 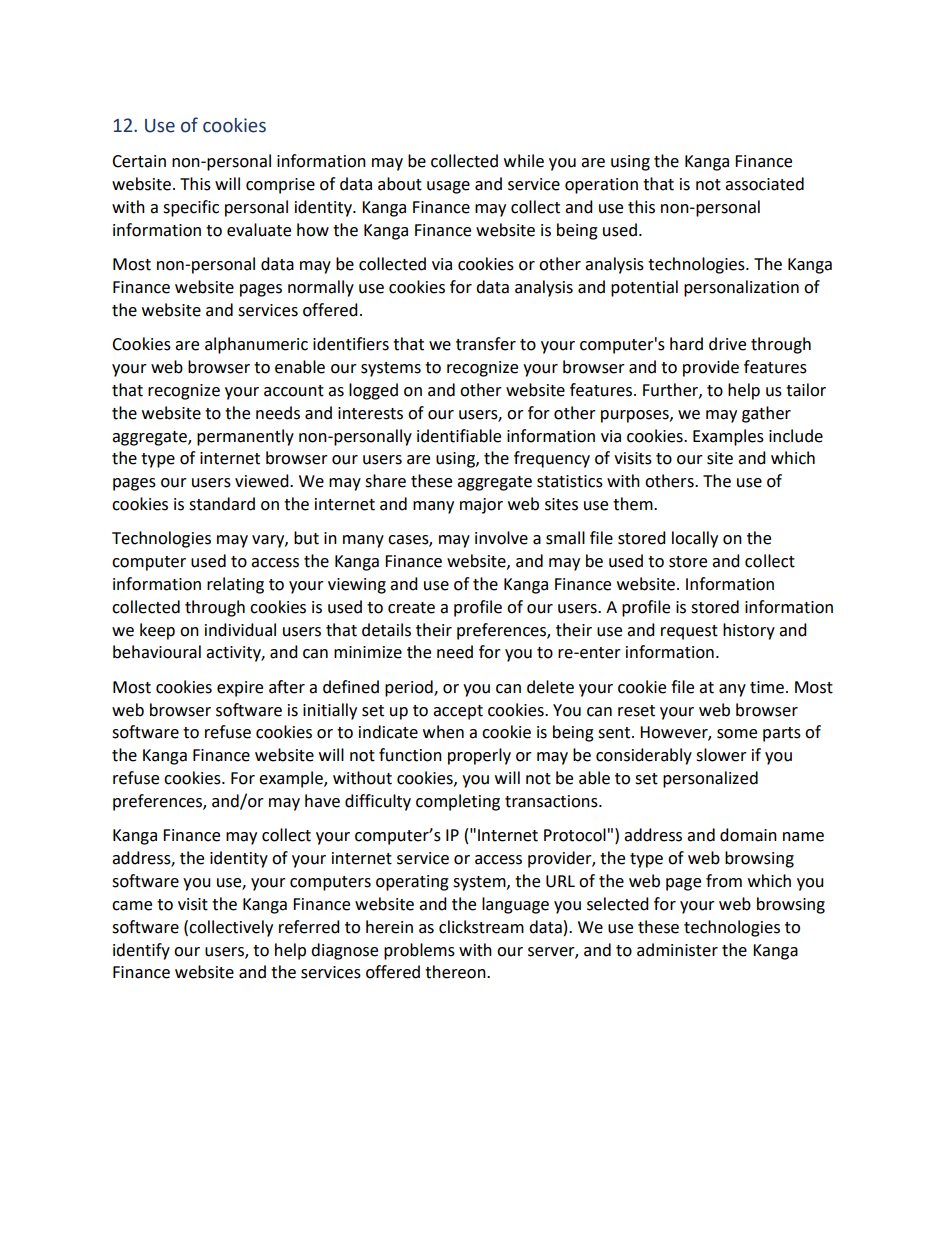 I want to click on locally, so click(x=695, y=539).
